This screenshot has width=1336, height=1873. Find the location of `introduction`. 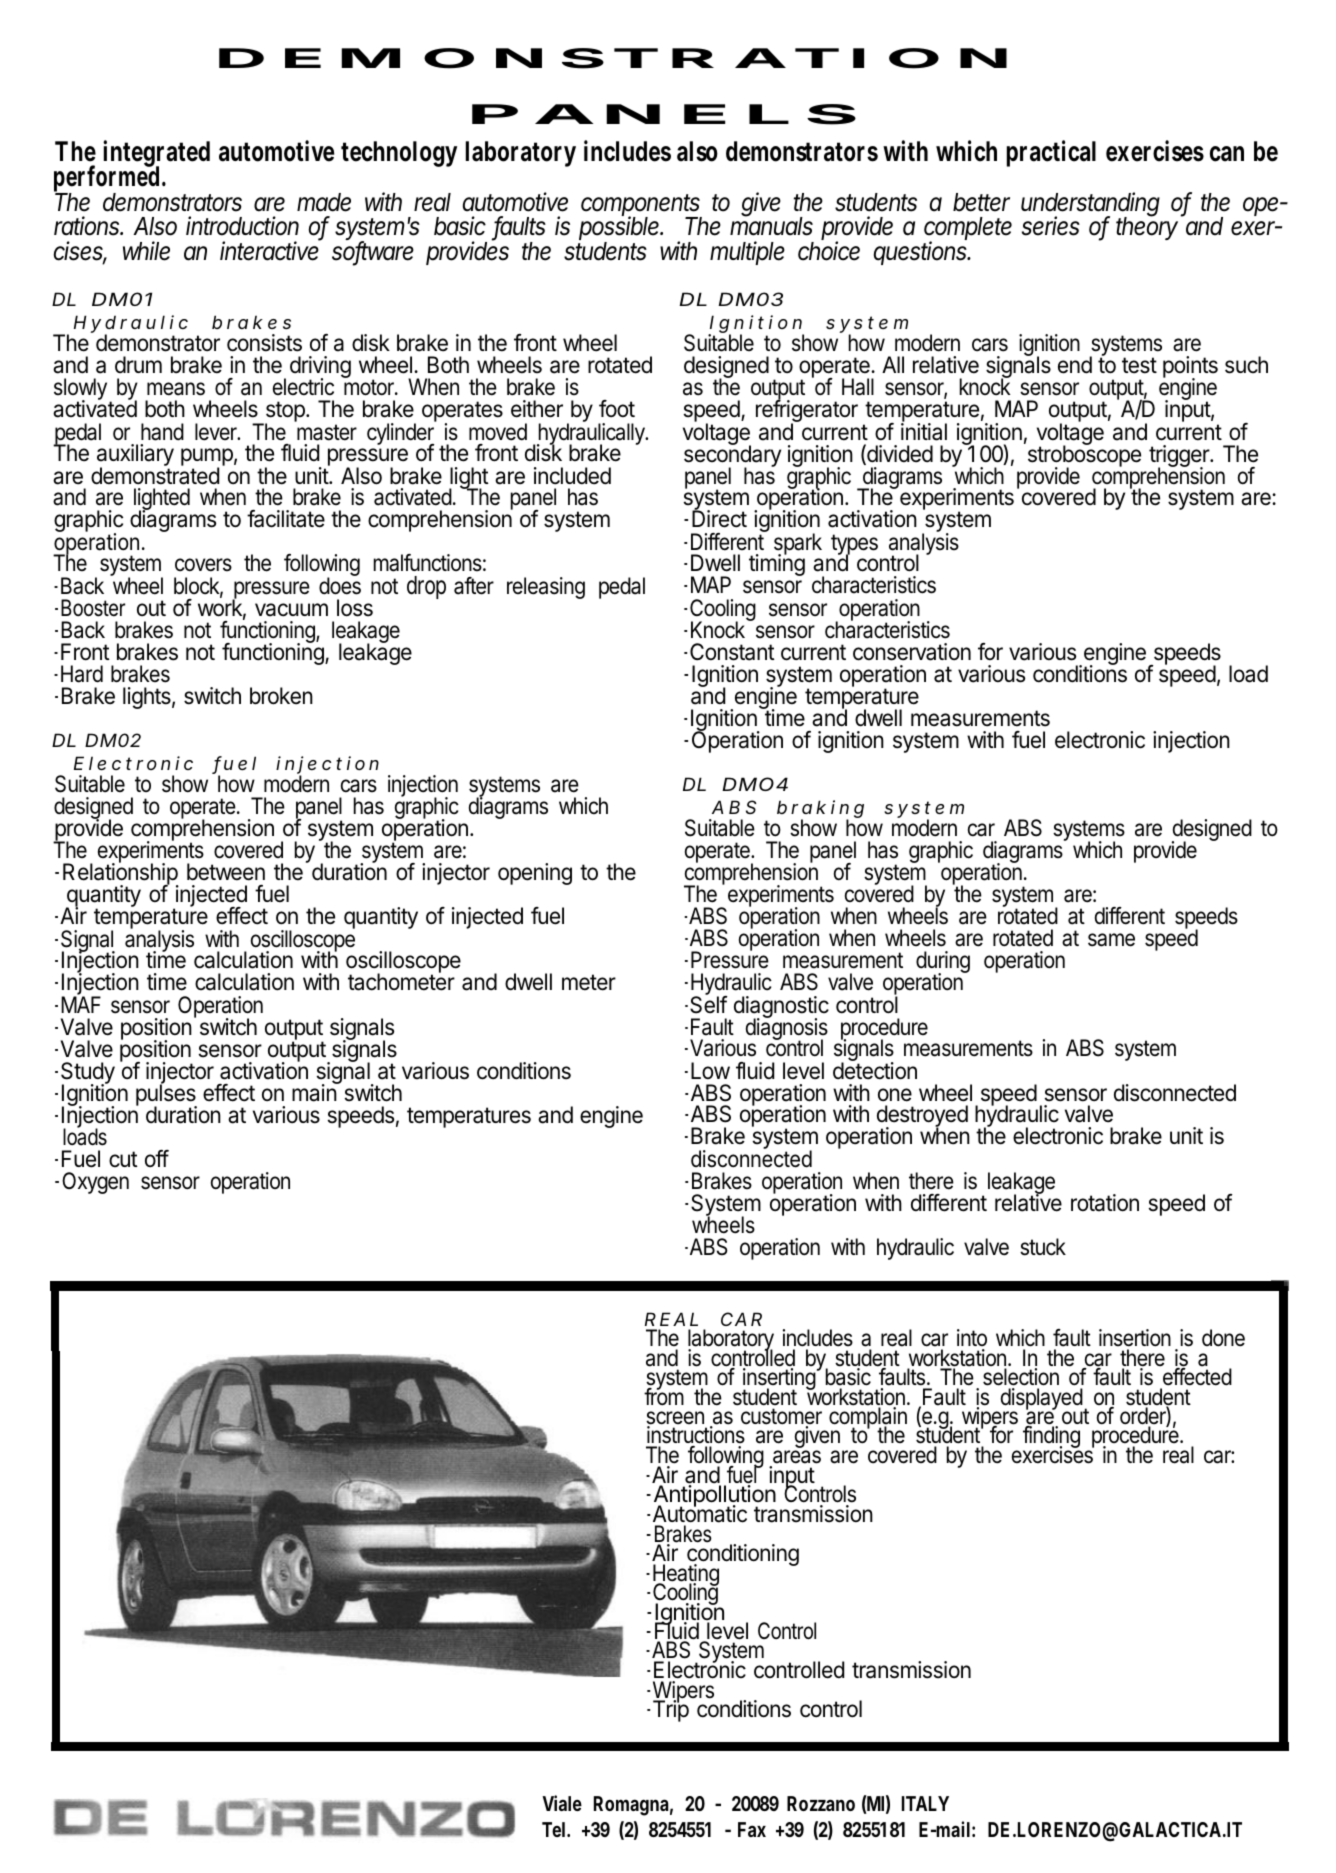

introduction is located at coordinates (242, 226).
